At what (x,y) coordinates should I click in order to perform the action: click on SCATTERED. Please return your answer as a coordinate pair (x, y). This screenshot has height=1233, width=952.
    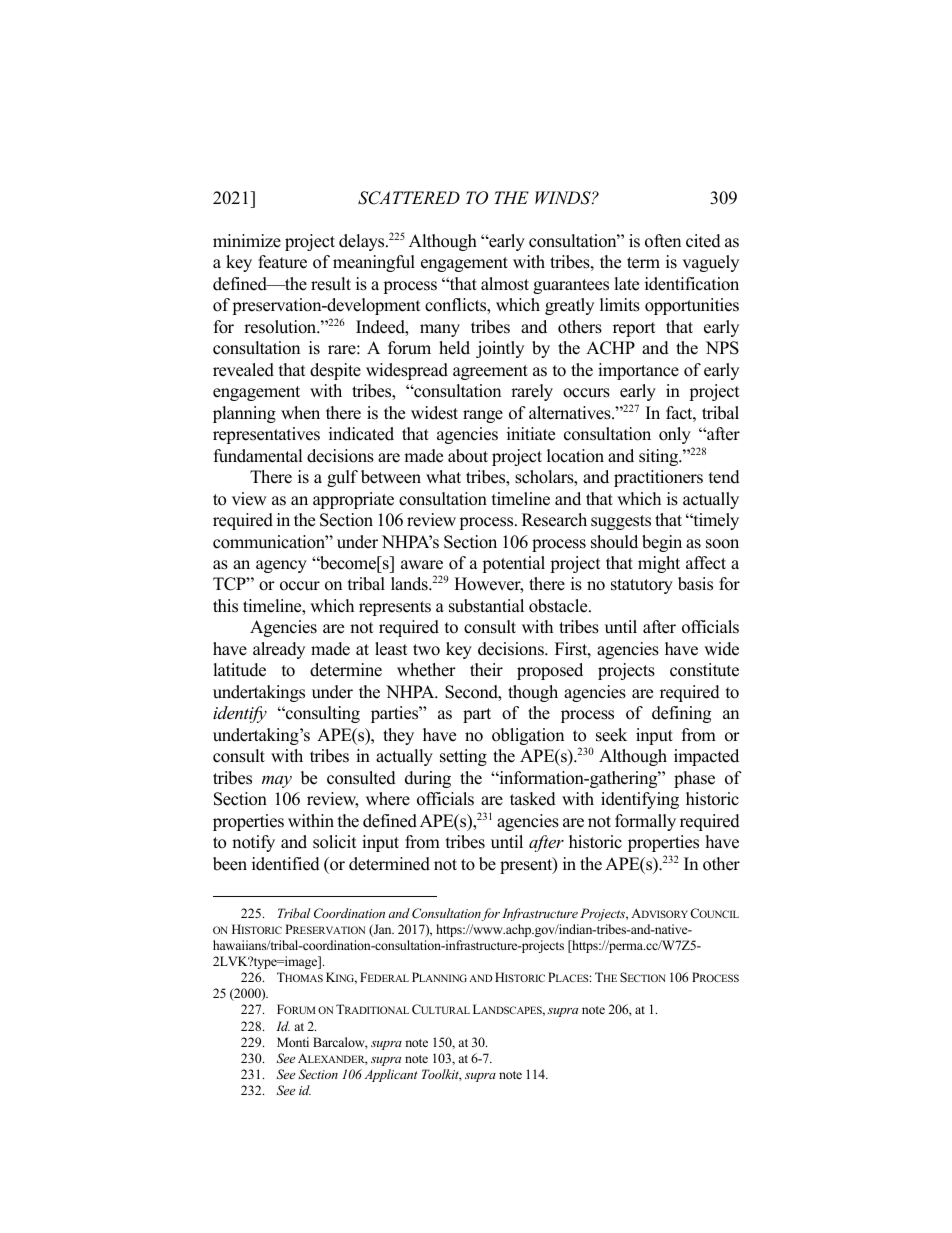
    Looking at the image, I should click on (409, 198).
